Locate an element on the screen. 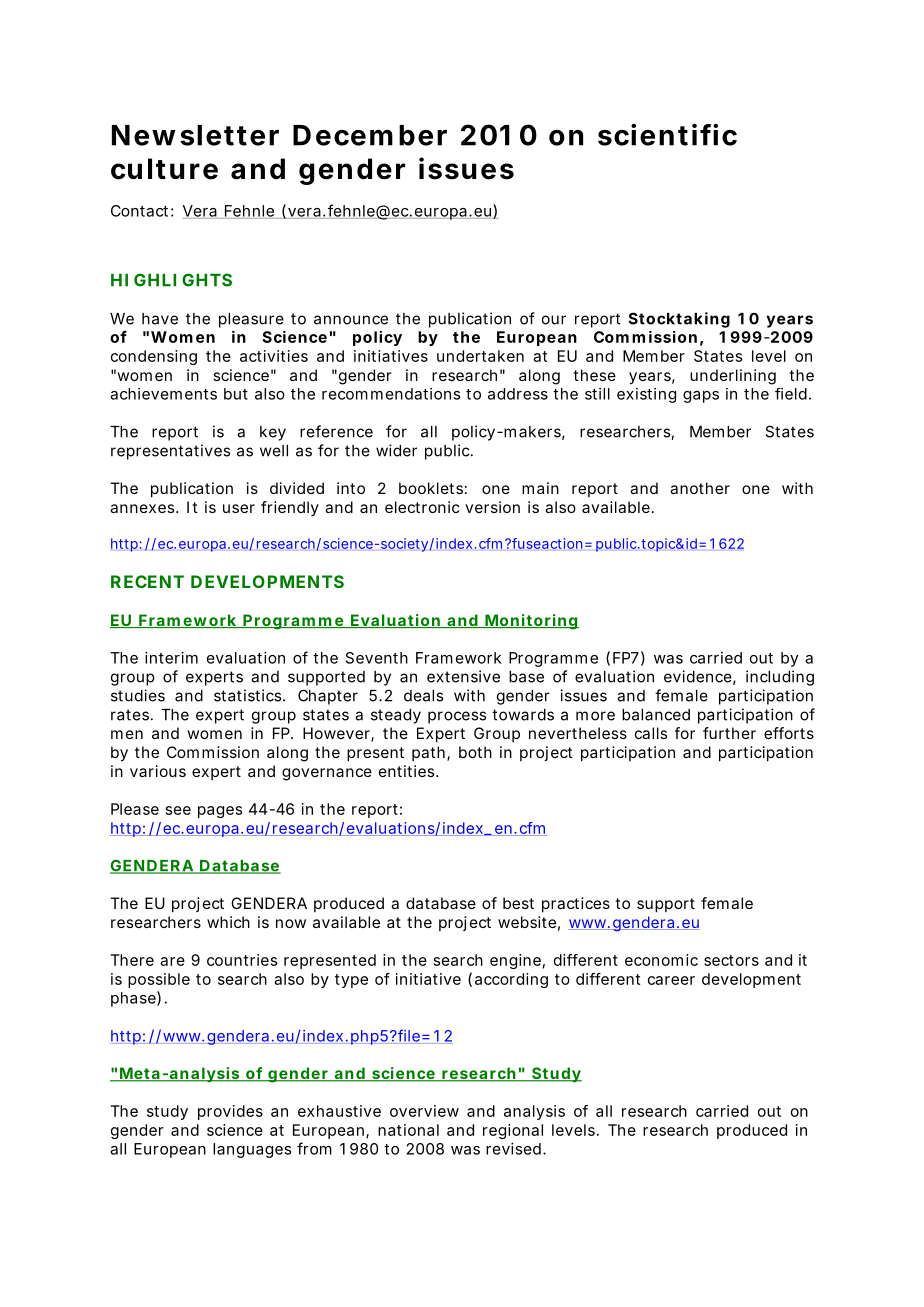 Image resolution: width=924 pixels, height=1307 pixels. provides is located at coordinates (230, 1112).
